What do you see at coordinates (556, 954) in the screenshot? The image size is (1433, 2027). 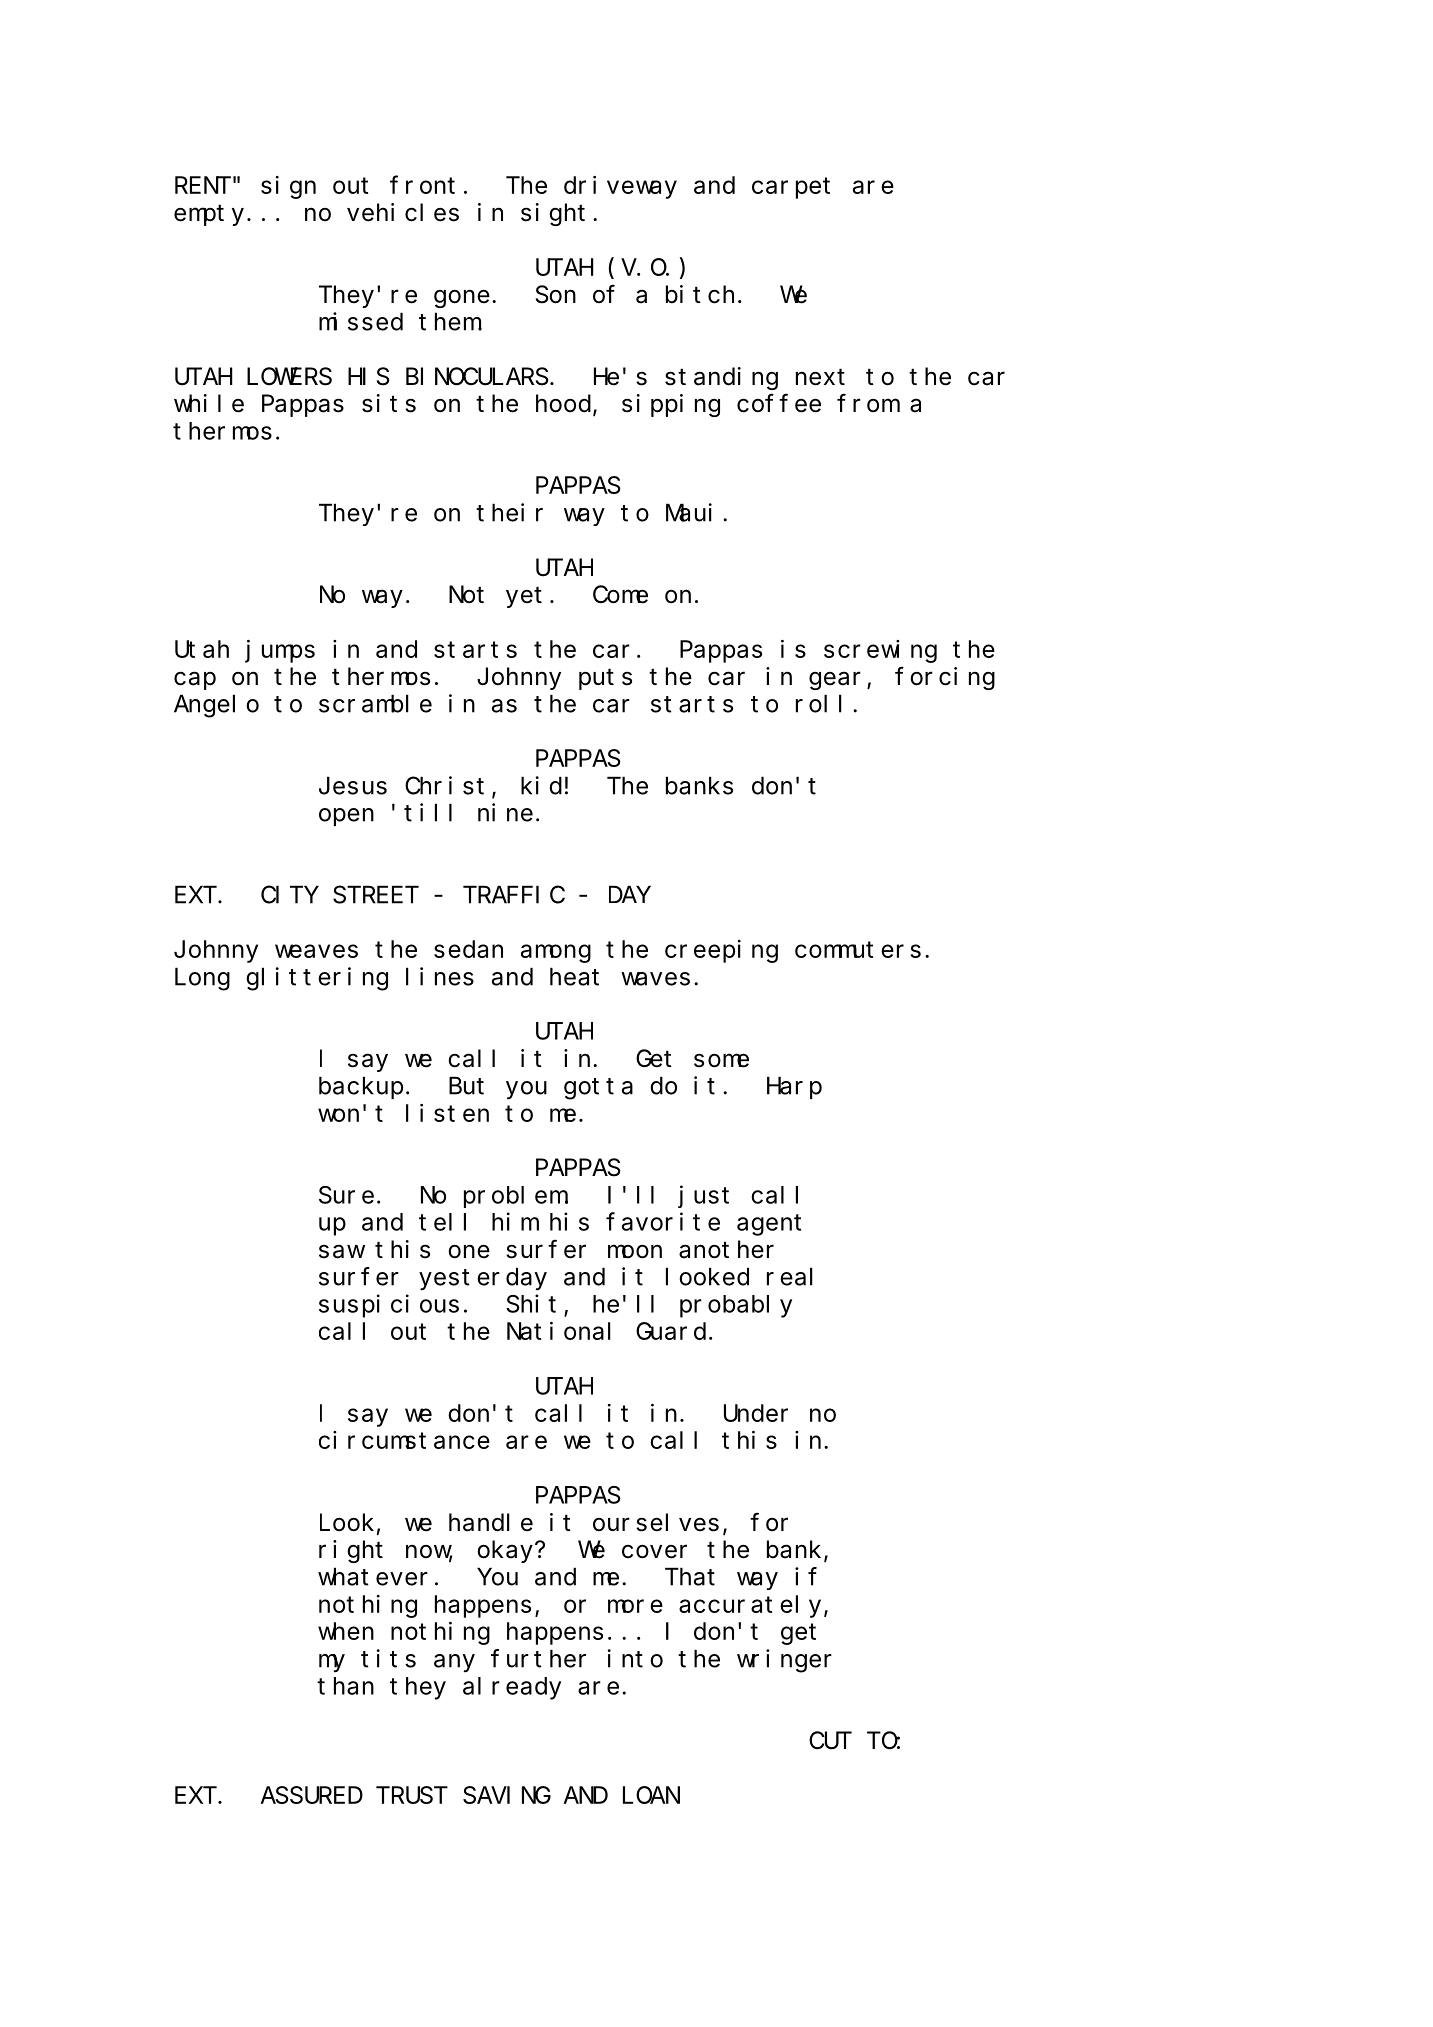 I see `among` at bounding box center [556, 954].
